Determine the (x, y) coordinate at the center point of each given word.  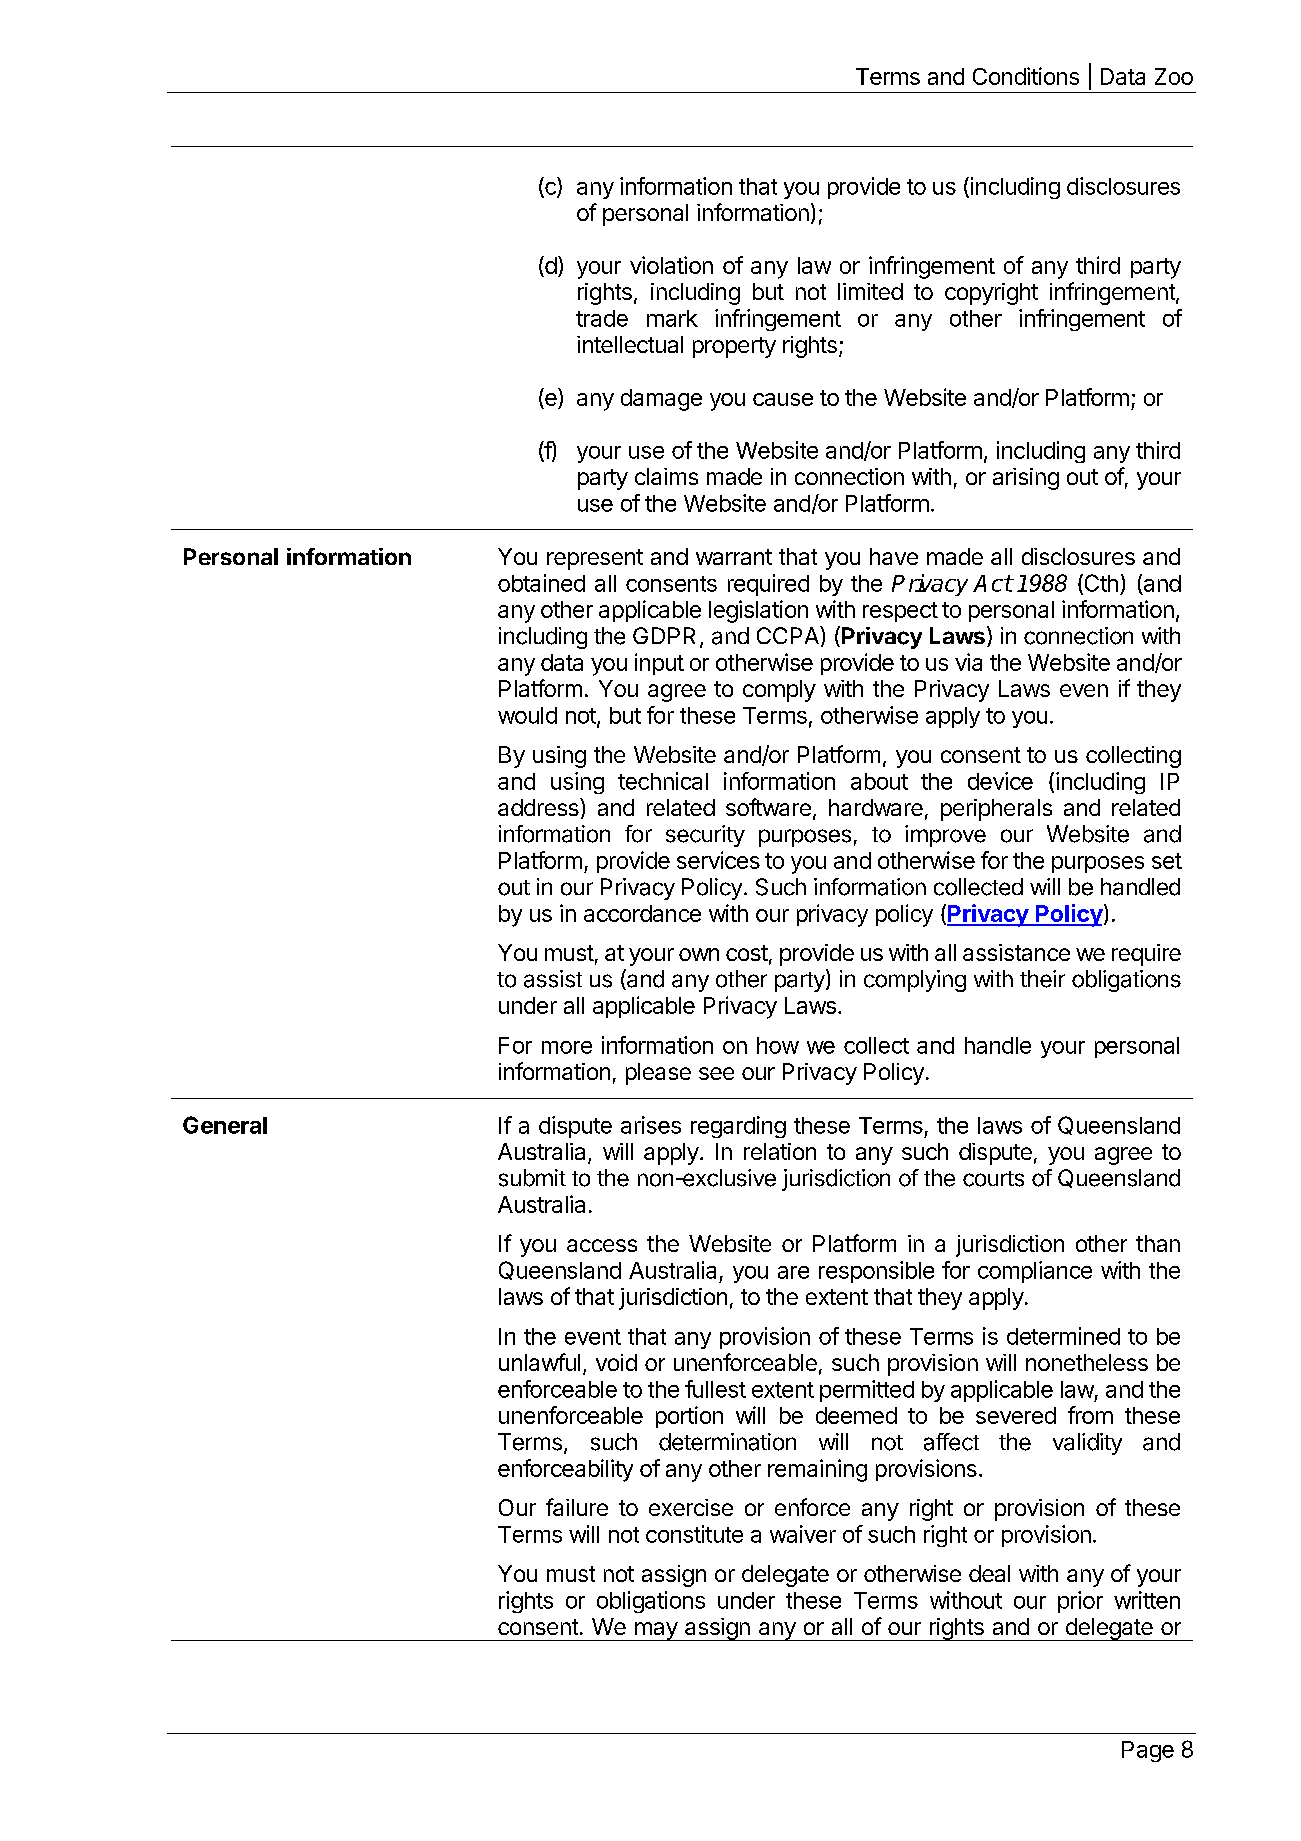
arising (1026, 479)
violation (671, 265)
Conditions (1026, 76)
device (1000, 781)
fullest (715, 1389)
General (225, 1125)
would (527, 715)
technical (663, 781)
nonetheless (1087, 1362)
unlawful (539, 1362)
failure (577, 1507)
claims (666, 476)
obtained (541, 583)
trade (602, 318)
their (1042, 979)
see (716, 1073)
